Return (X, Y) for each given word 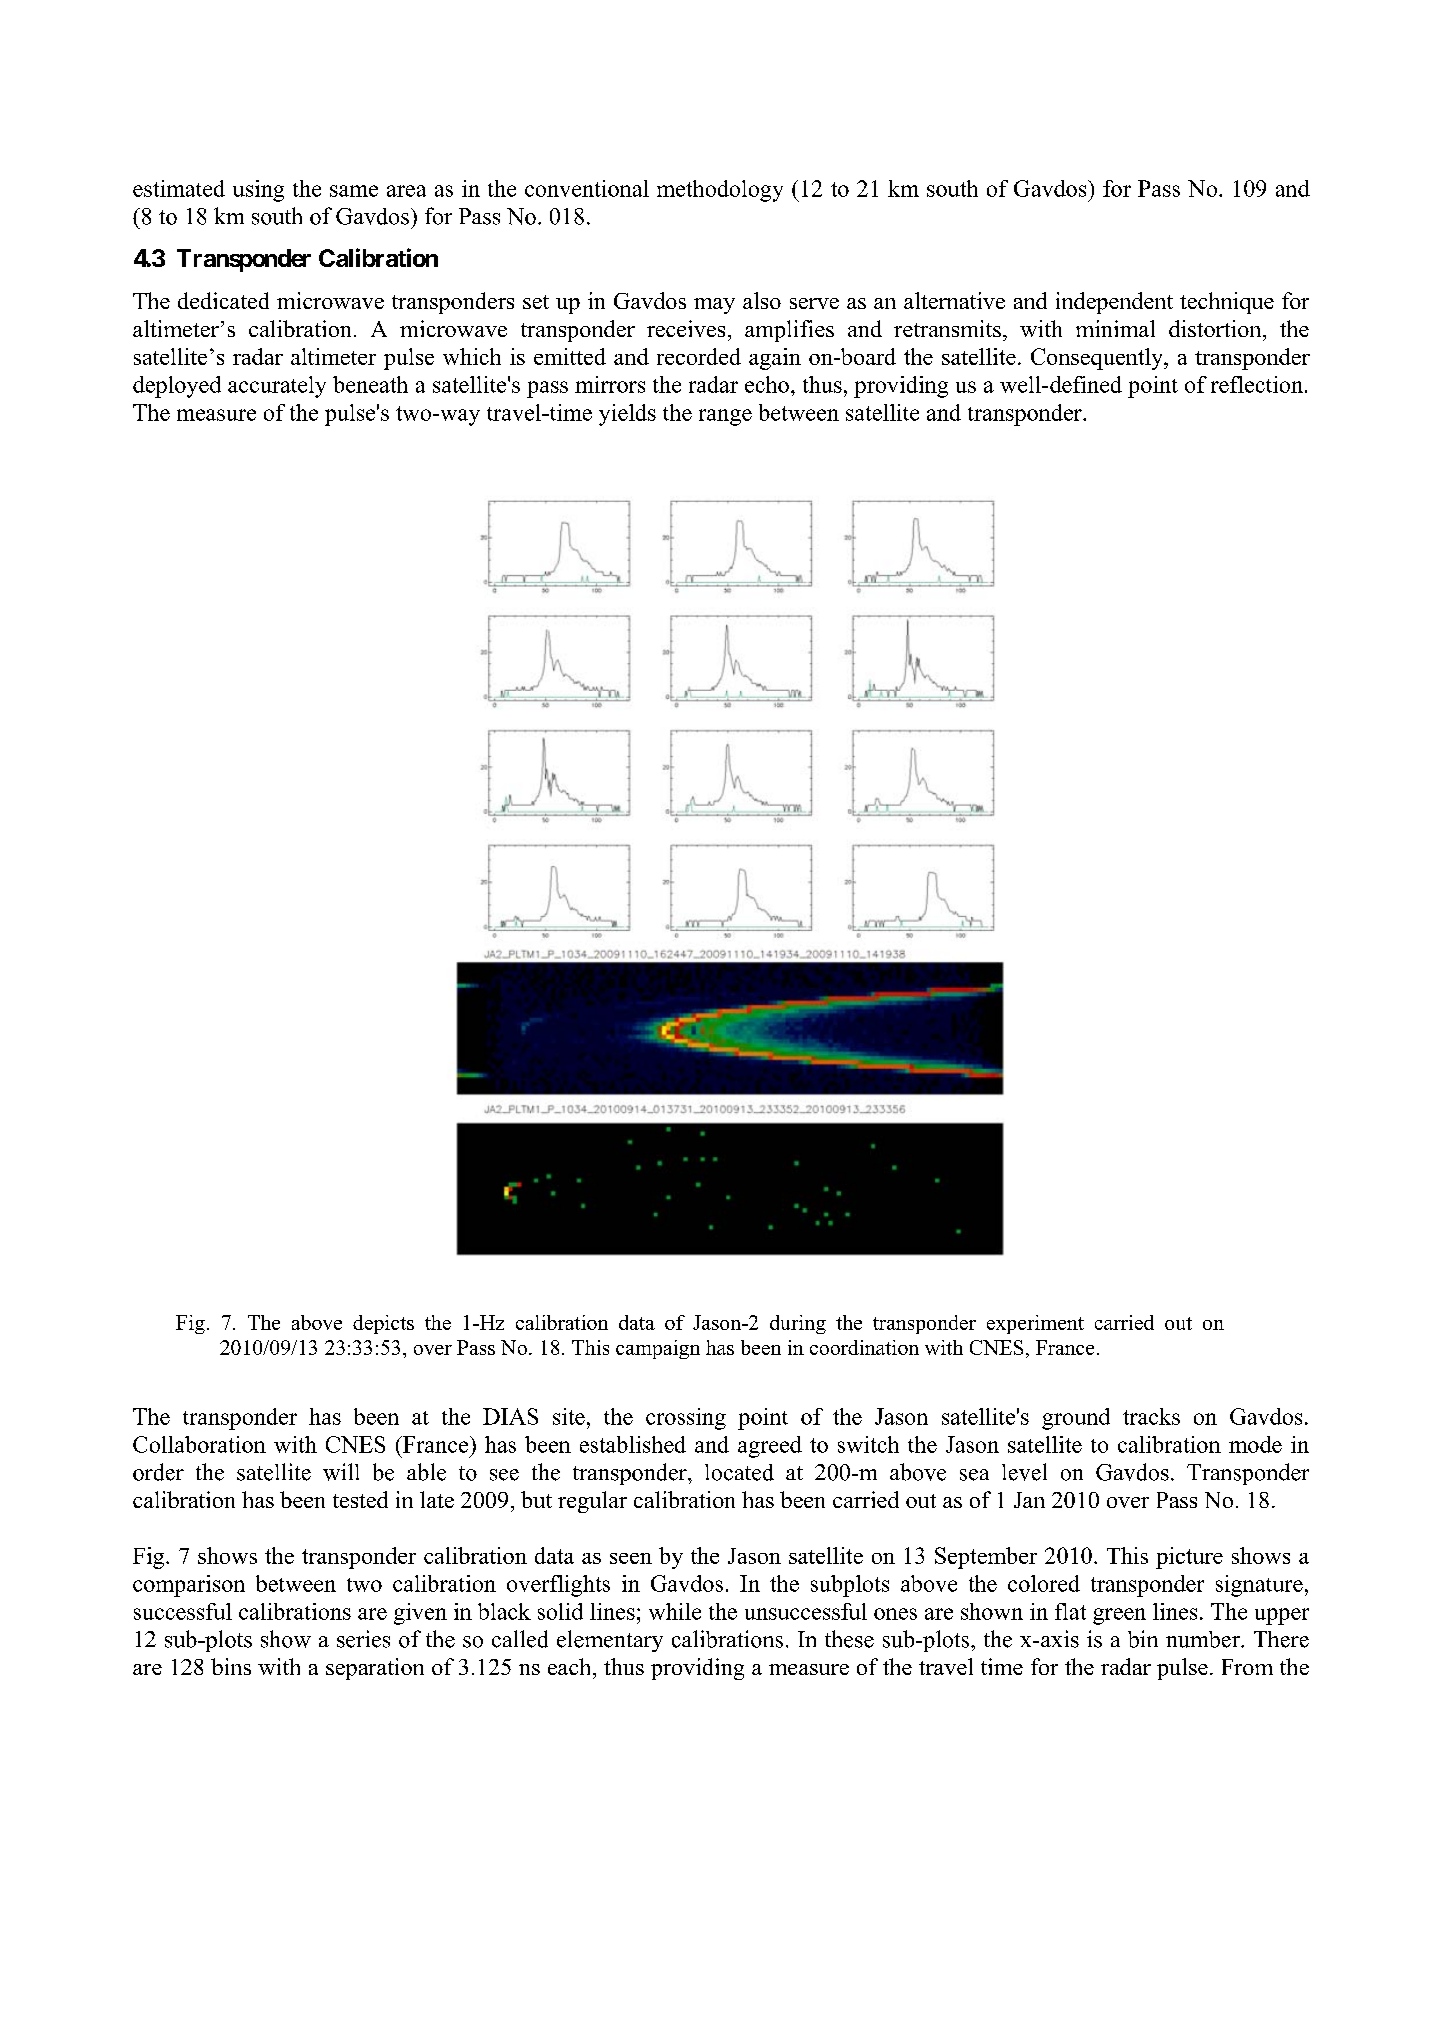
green (1119, 1616)
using (258, 191)
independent (1114, 303)
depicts (383, 1324)
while (675, 1611)
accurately (277, 387)
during (798, 1324)
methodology (720, 191)
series (363, 1639)
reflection (1257, 384)
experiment (1035, 1324)
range (725, 417)
